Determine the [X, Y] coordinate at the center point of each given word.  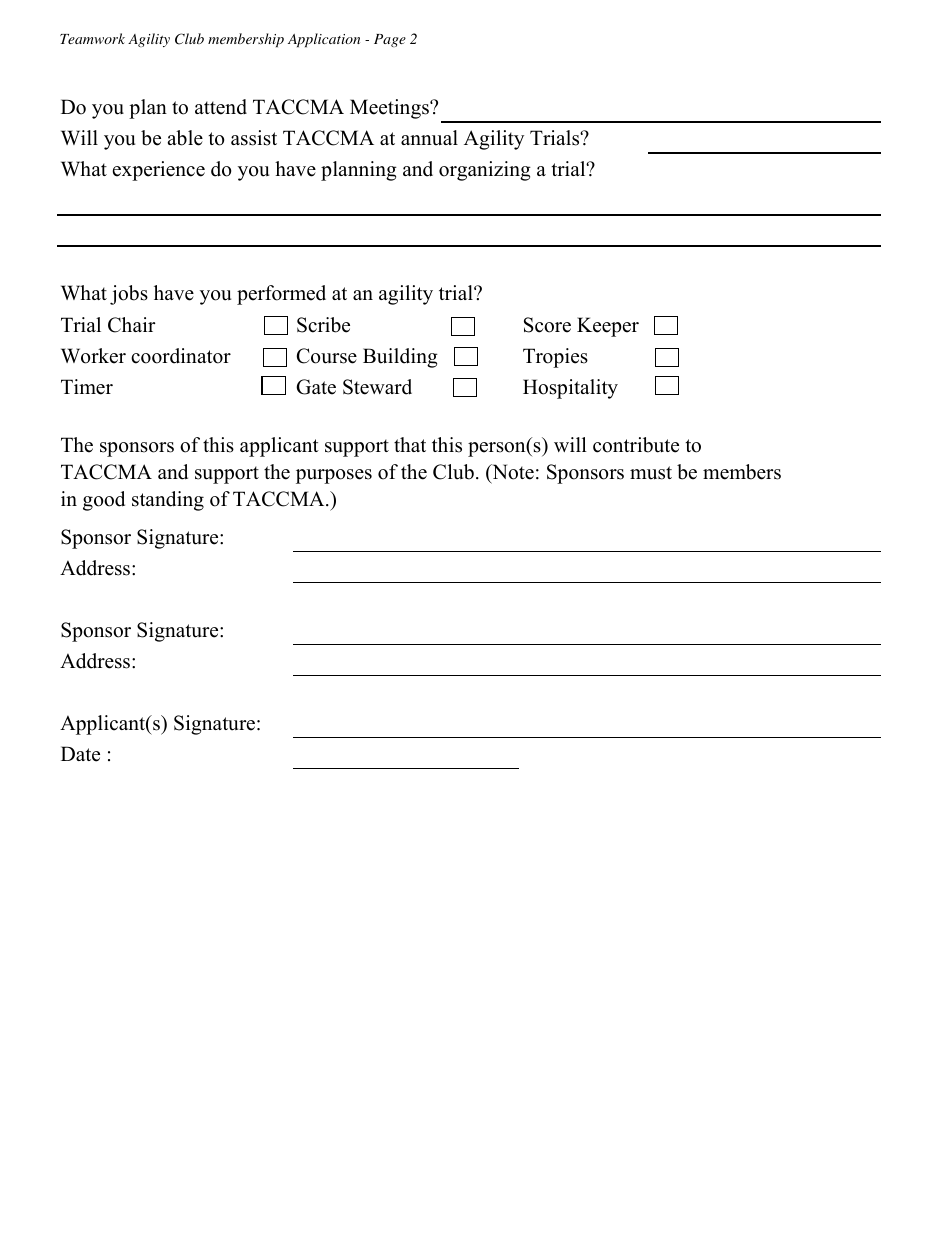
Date [80, 754]
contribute [636, 445]
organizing [485, 171]
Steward [377, 387]
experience [159, 171]
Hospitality [570, 389]
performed [281, 295]
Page [390, 40]
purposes [334, 476]
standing [168, 501]
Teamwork [92, 38]
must [651, 473]
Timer [87, 387]
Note [512, 473]
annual [429, 138]
